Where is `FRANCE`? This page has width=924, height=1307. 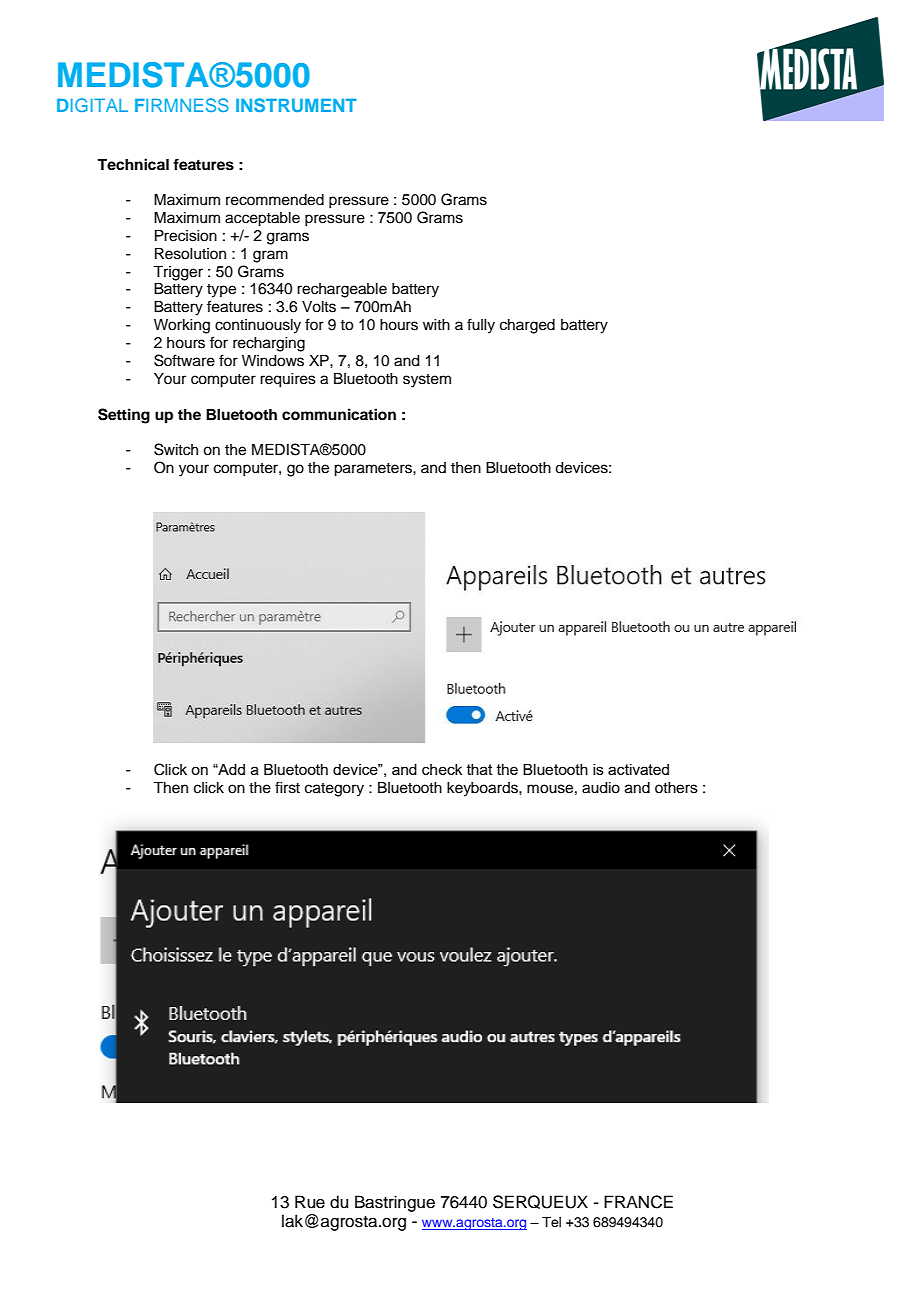 FRANCE is located at coordinates (638, 1202).
